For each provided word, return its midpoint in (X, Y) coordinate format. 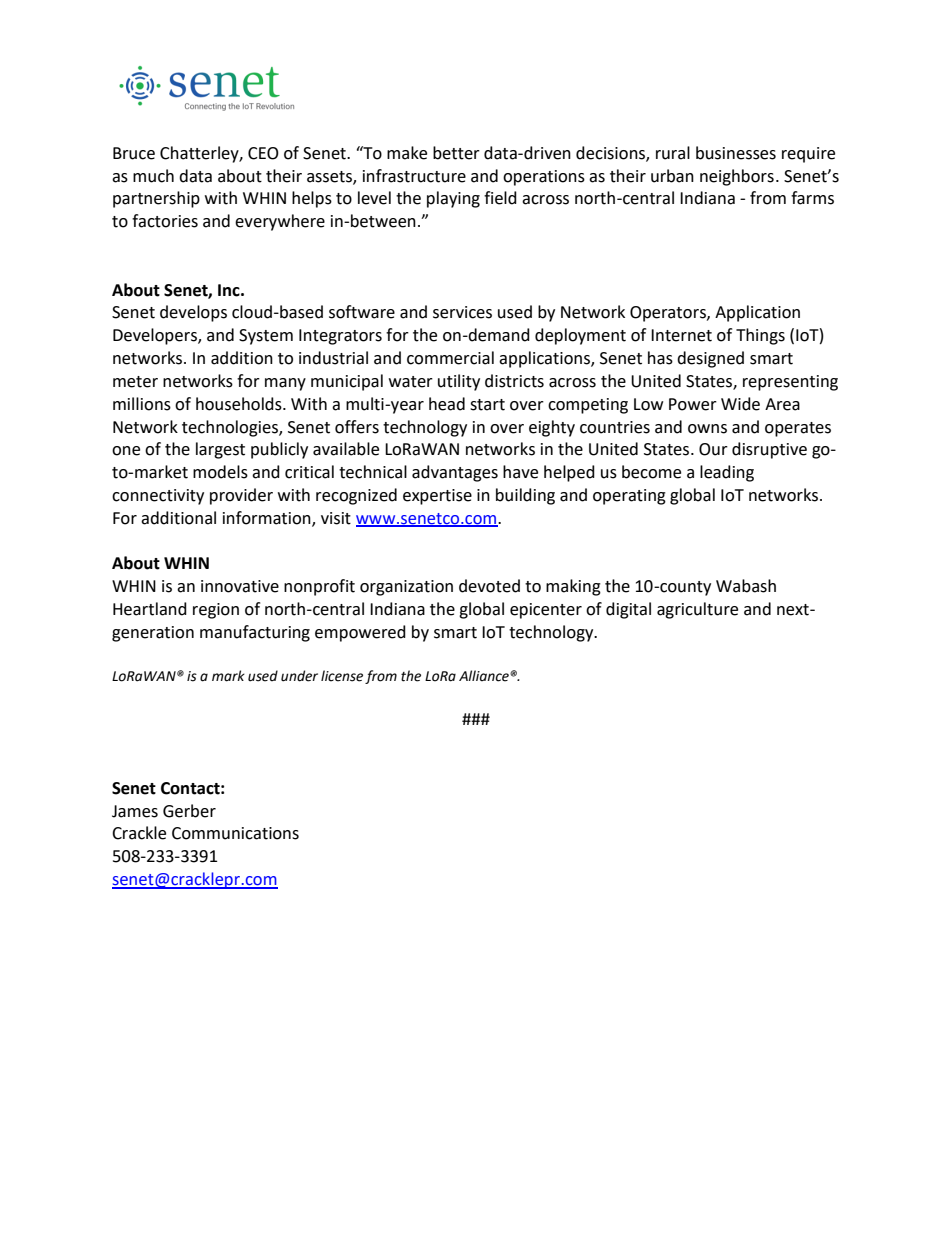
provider (241, 496)
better (456, 153)
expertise (437, 497)
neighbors (737, 177)
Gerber (189, 811)
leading (727, 473)
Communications (235, 833)
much (153, 176)
